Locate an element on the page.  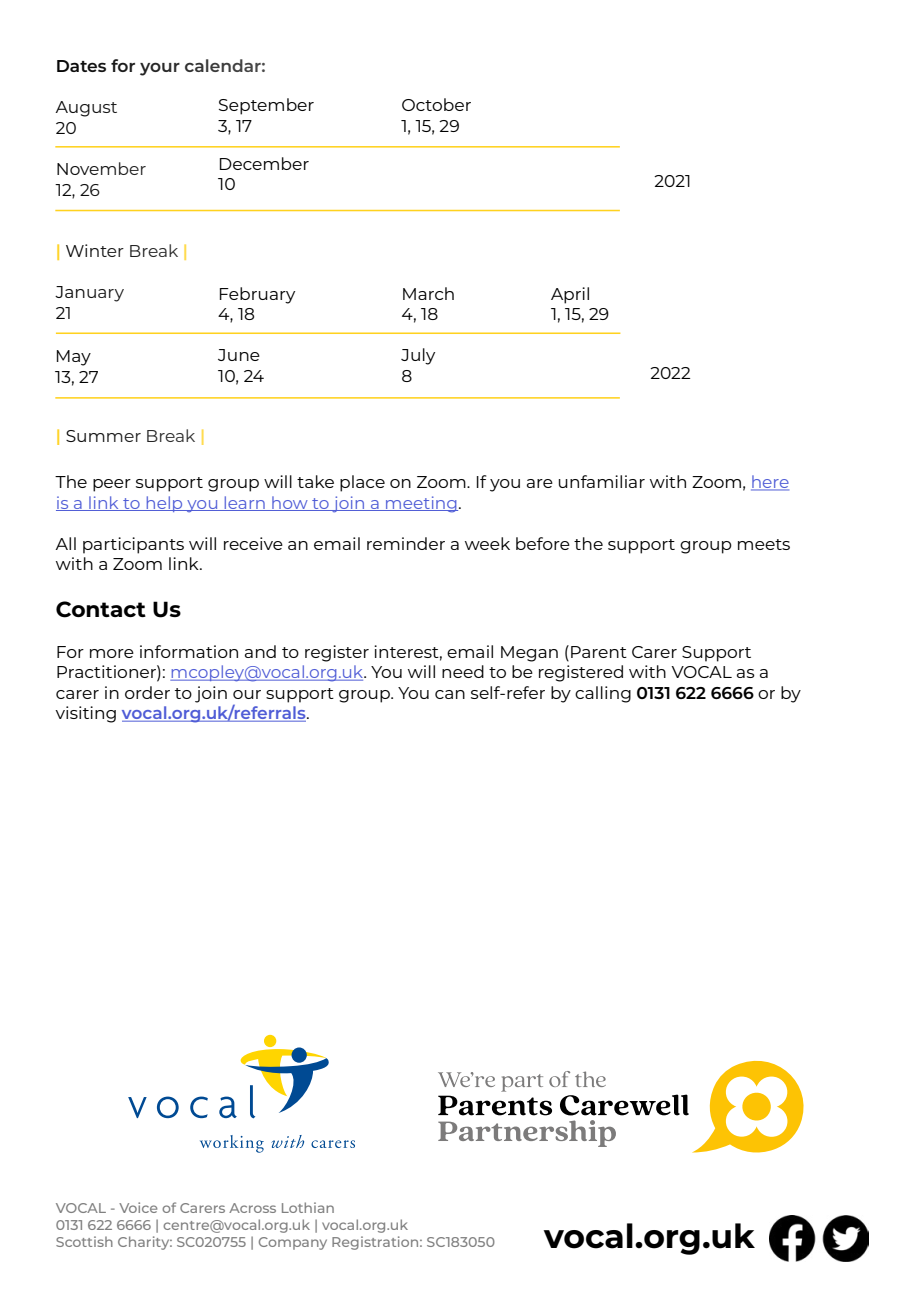
unfamiliar is located at coordinates (602, 481).
